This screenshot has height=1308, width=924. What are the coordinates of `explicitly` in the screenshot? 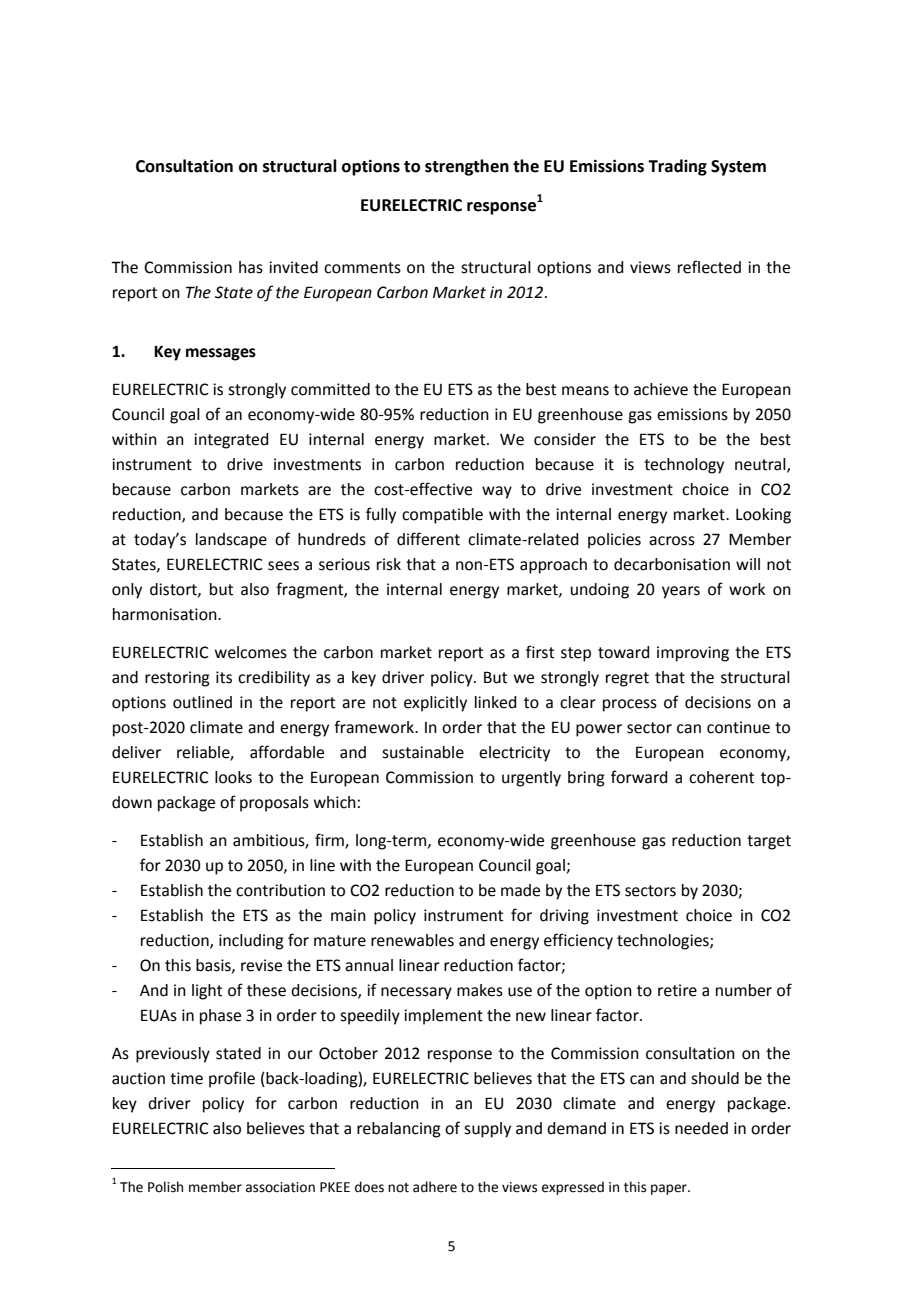 It's located at (435, 704).
